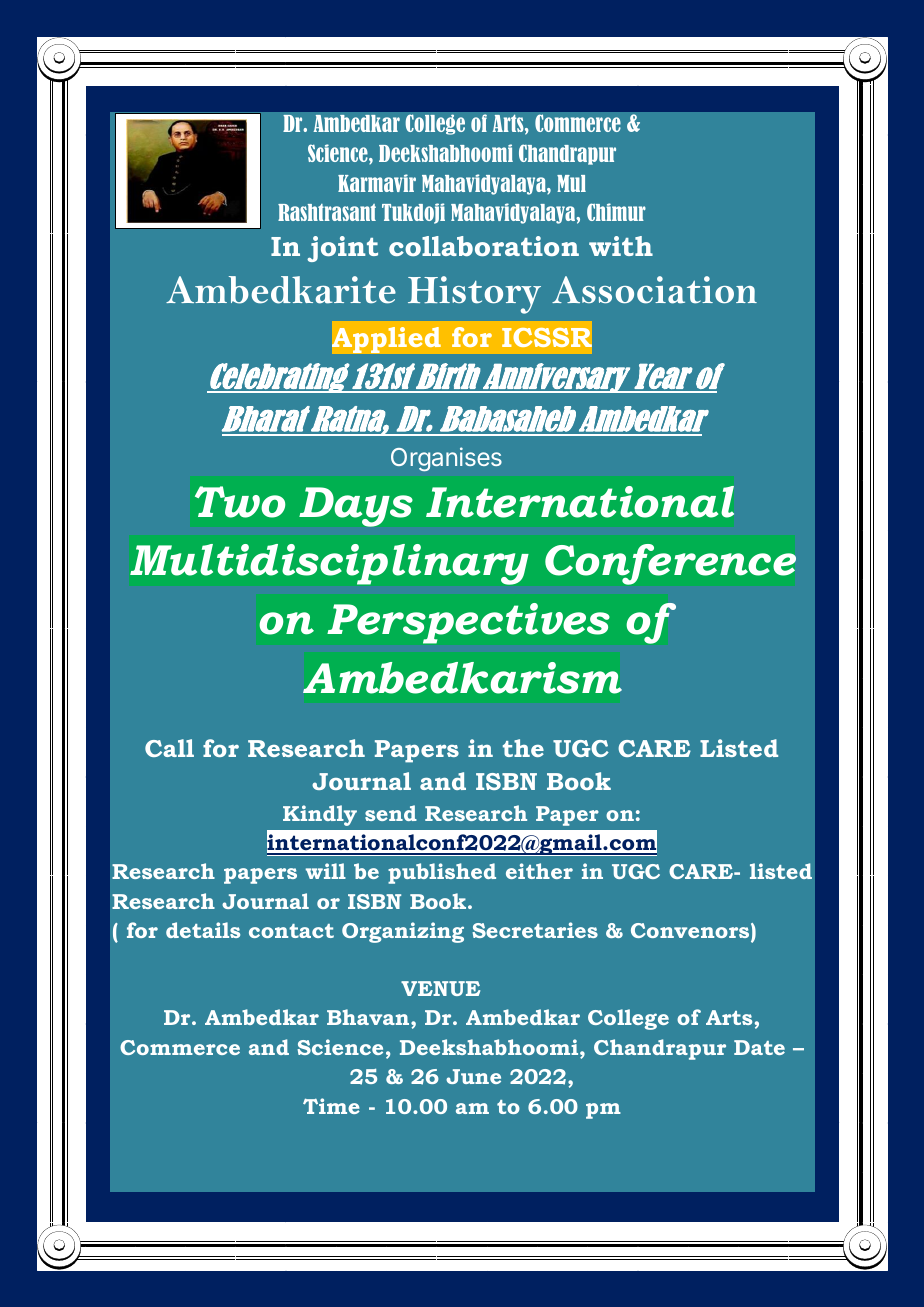  I want to click on Association, so click(654, 290).
